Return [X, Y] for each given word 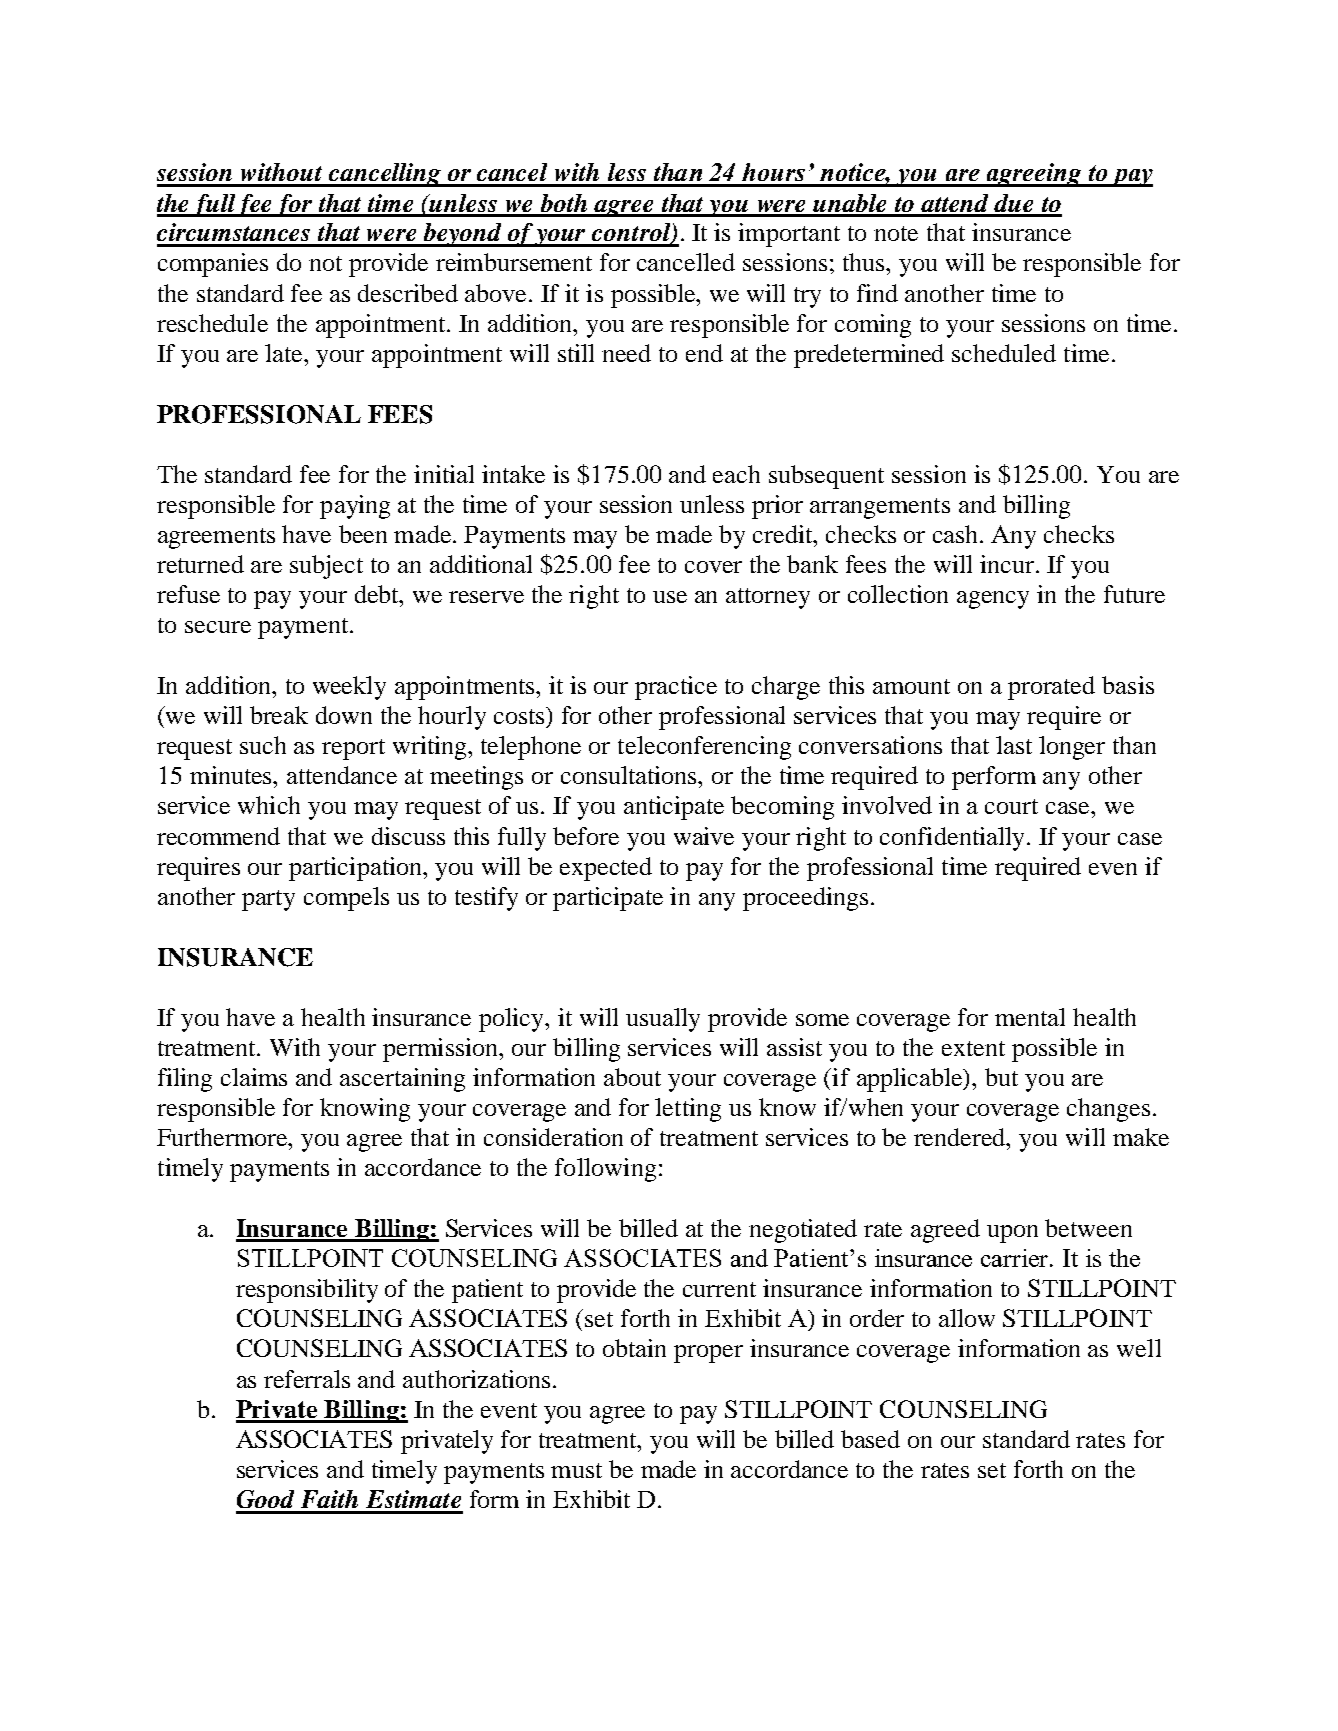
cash [957, 534]
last [1014, 745]
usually [663, 1020]
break [279, 715]
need [626, 353]
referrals [307, 1379]
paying [355, 507]
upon [1012, 1234]
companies [213, 265]
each [736, 474]
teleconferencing [704, 748]
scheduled [1004, 353]
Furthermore [223, 1137]
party [268, 900]
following [605, 1170]
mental [1030, 1017]
